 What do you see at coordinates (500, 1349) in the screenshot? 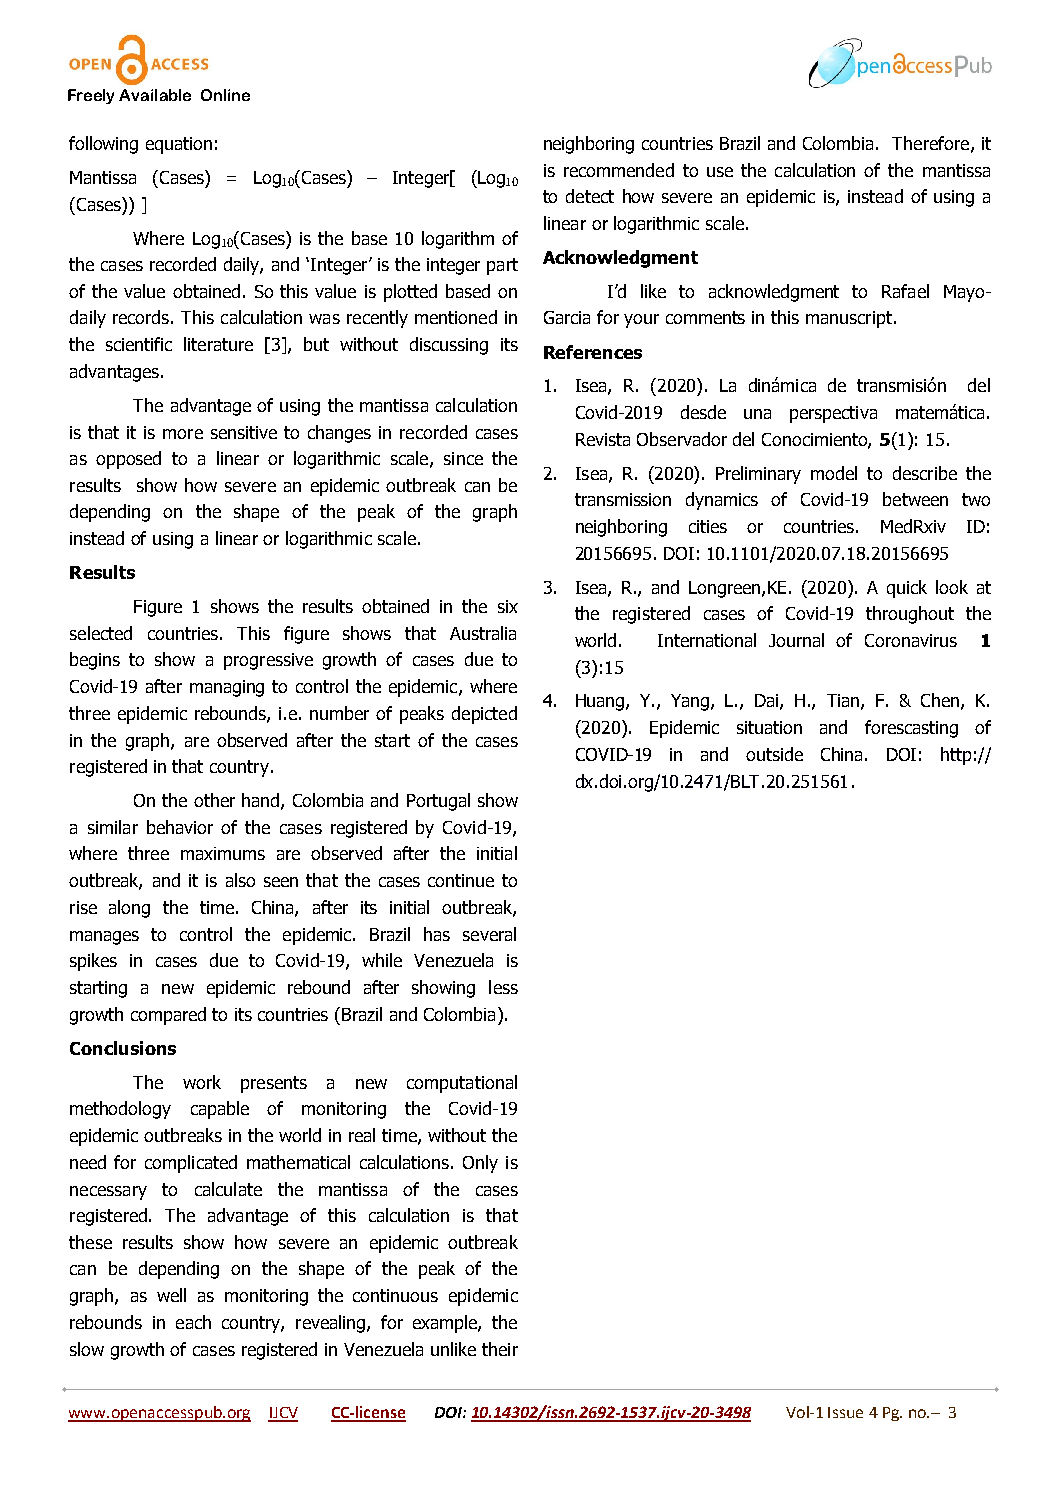
I see `their` at bounding box center [500, 1349].
